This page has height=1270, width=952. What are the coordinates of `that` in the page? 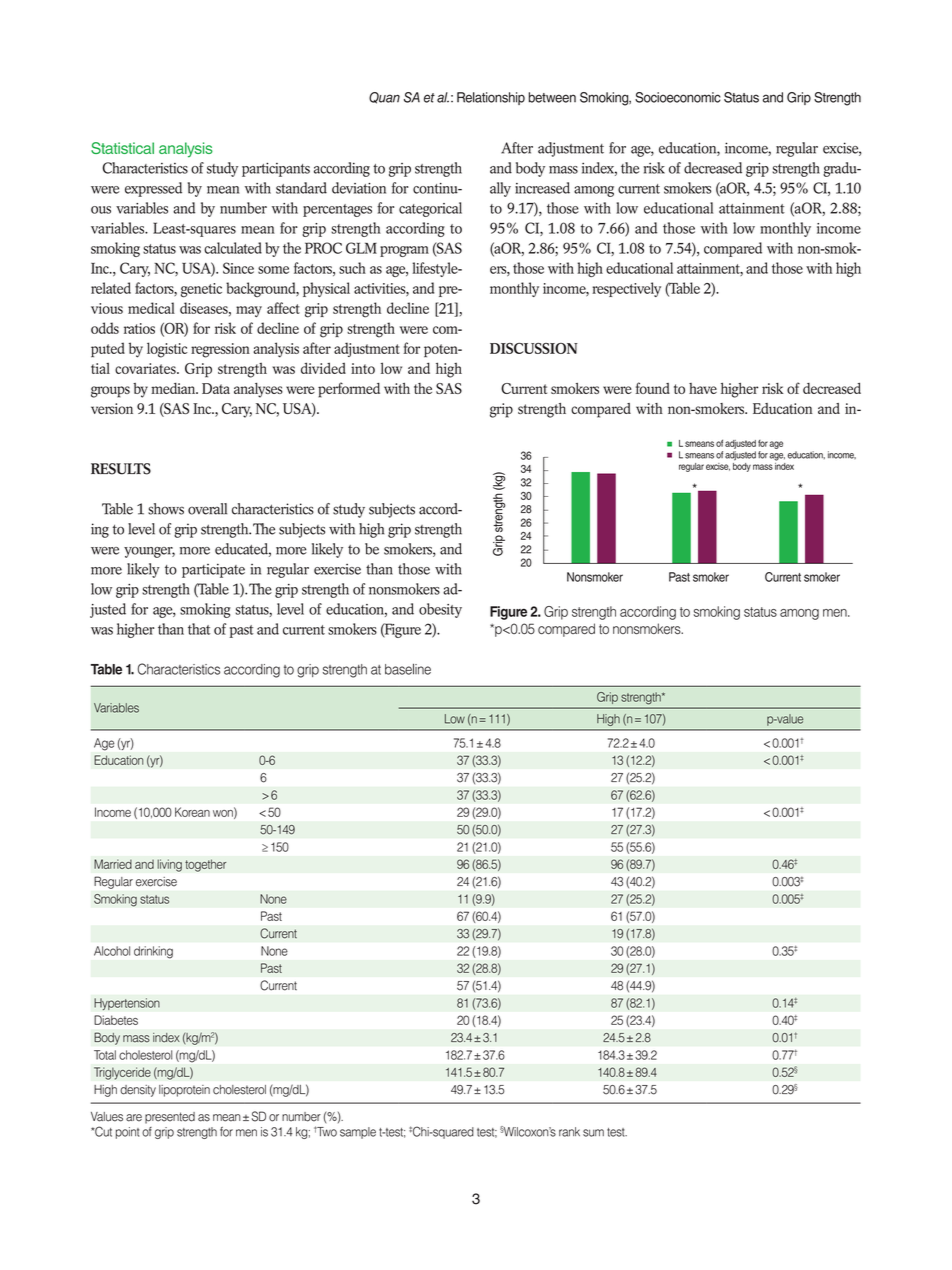 It's located at (199, 629).
